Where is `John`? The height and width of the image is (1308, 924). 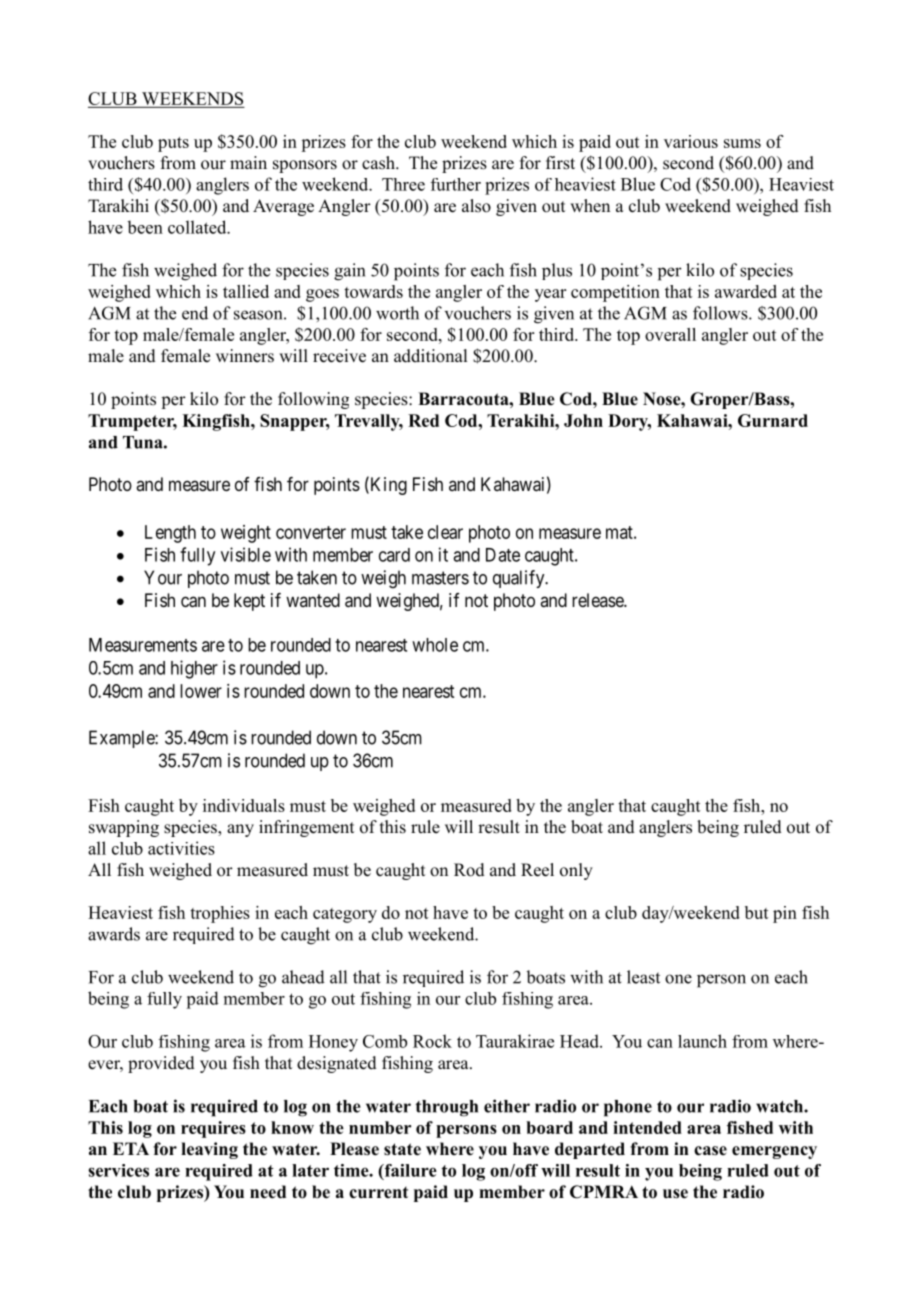 John is located at coordinates (583, 420).
